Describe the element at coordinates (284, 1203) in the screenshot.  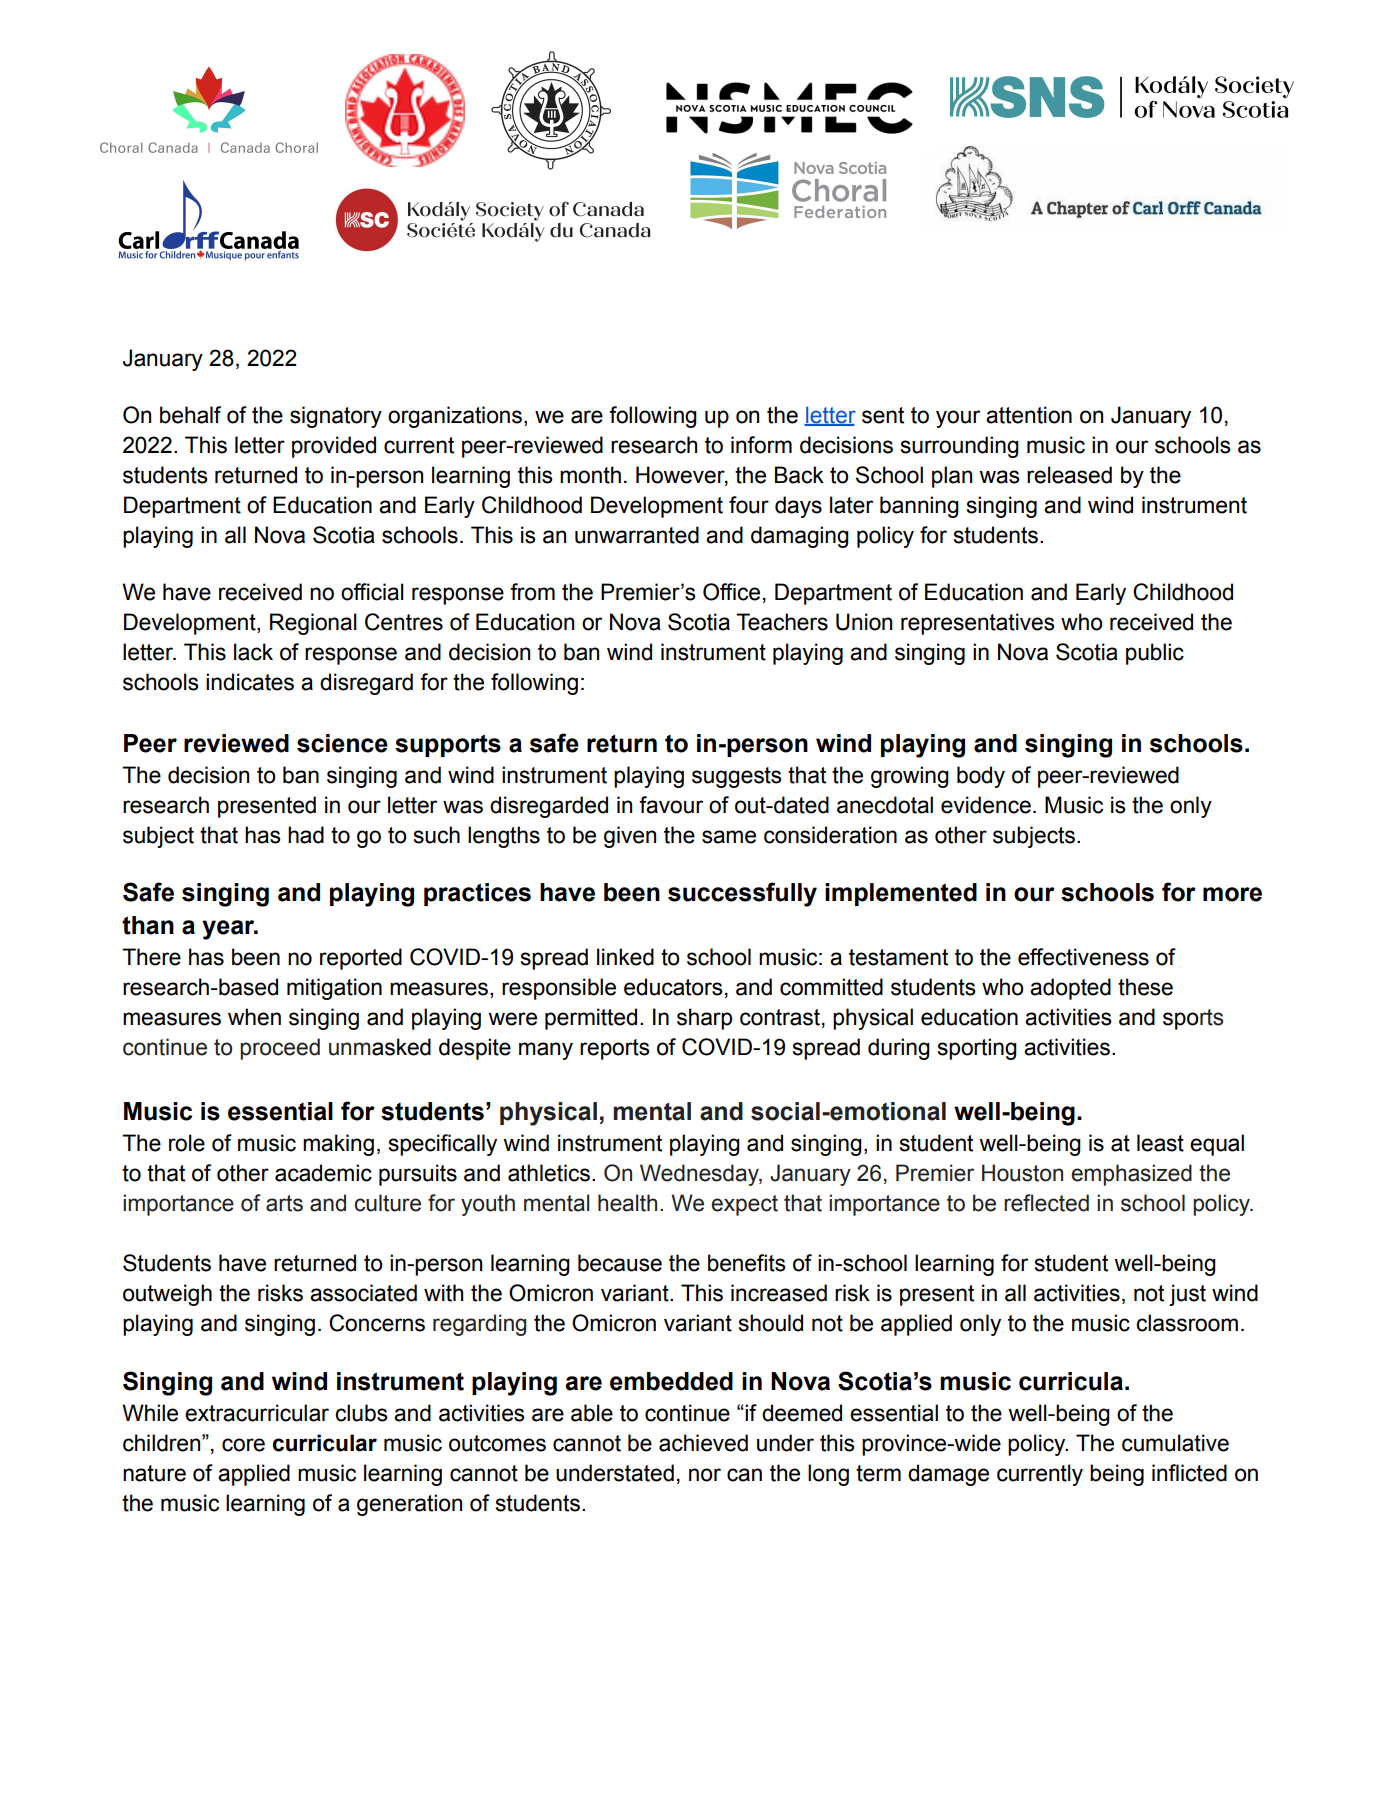
I see `arts` at that location.
